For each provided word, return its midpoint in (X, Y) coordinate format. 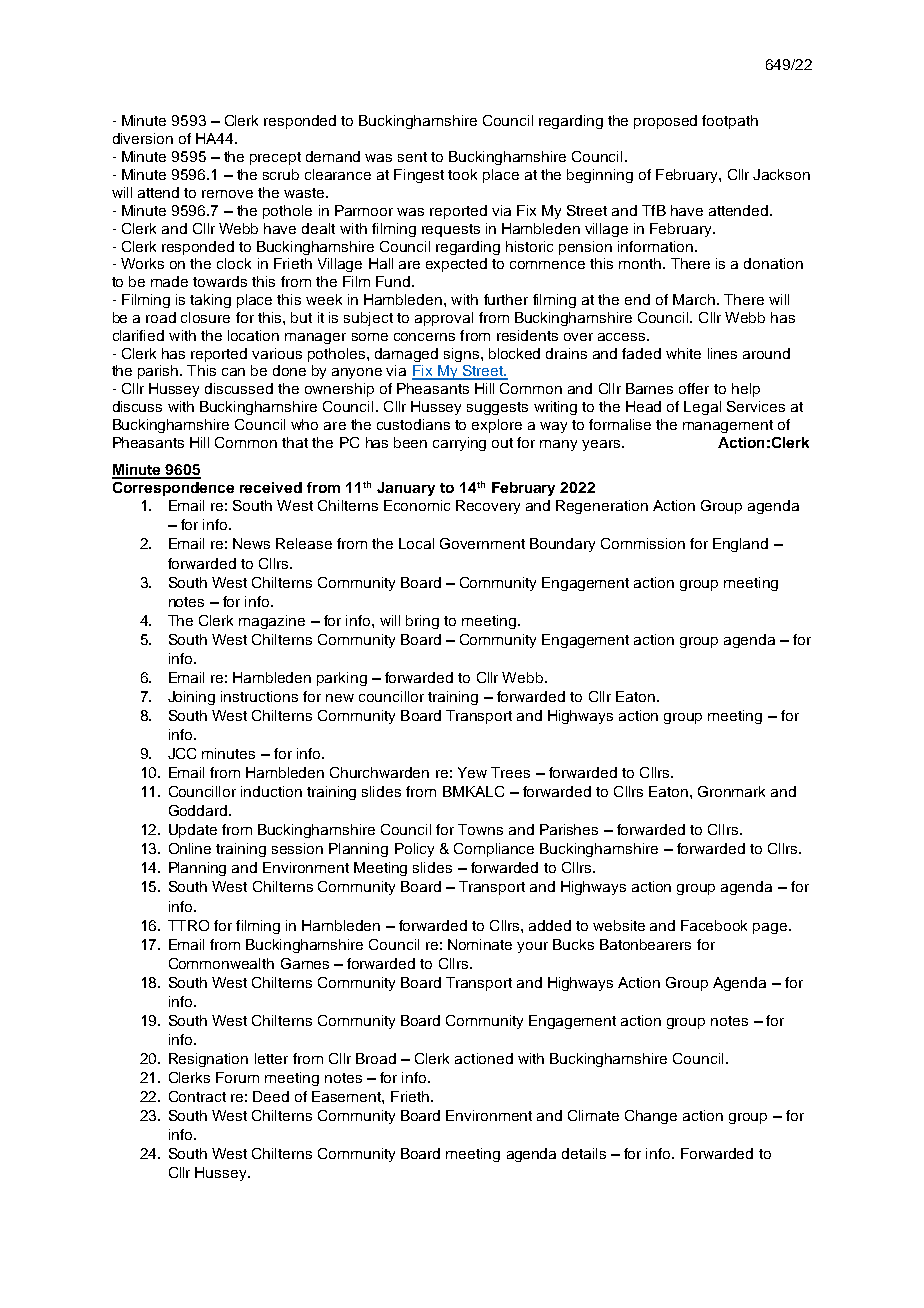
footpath (730, 122)
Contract (197, 1096)
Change (651, 1117)
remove (227, 194)
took (462, 174)
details (584, 1153)
